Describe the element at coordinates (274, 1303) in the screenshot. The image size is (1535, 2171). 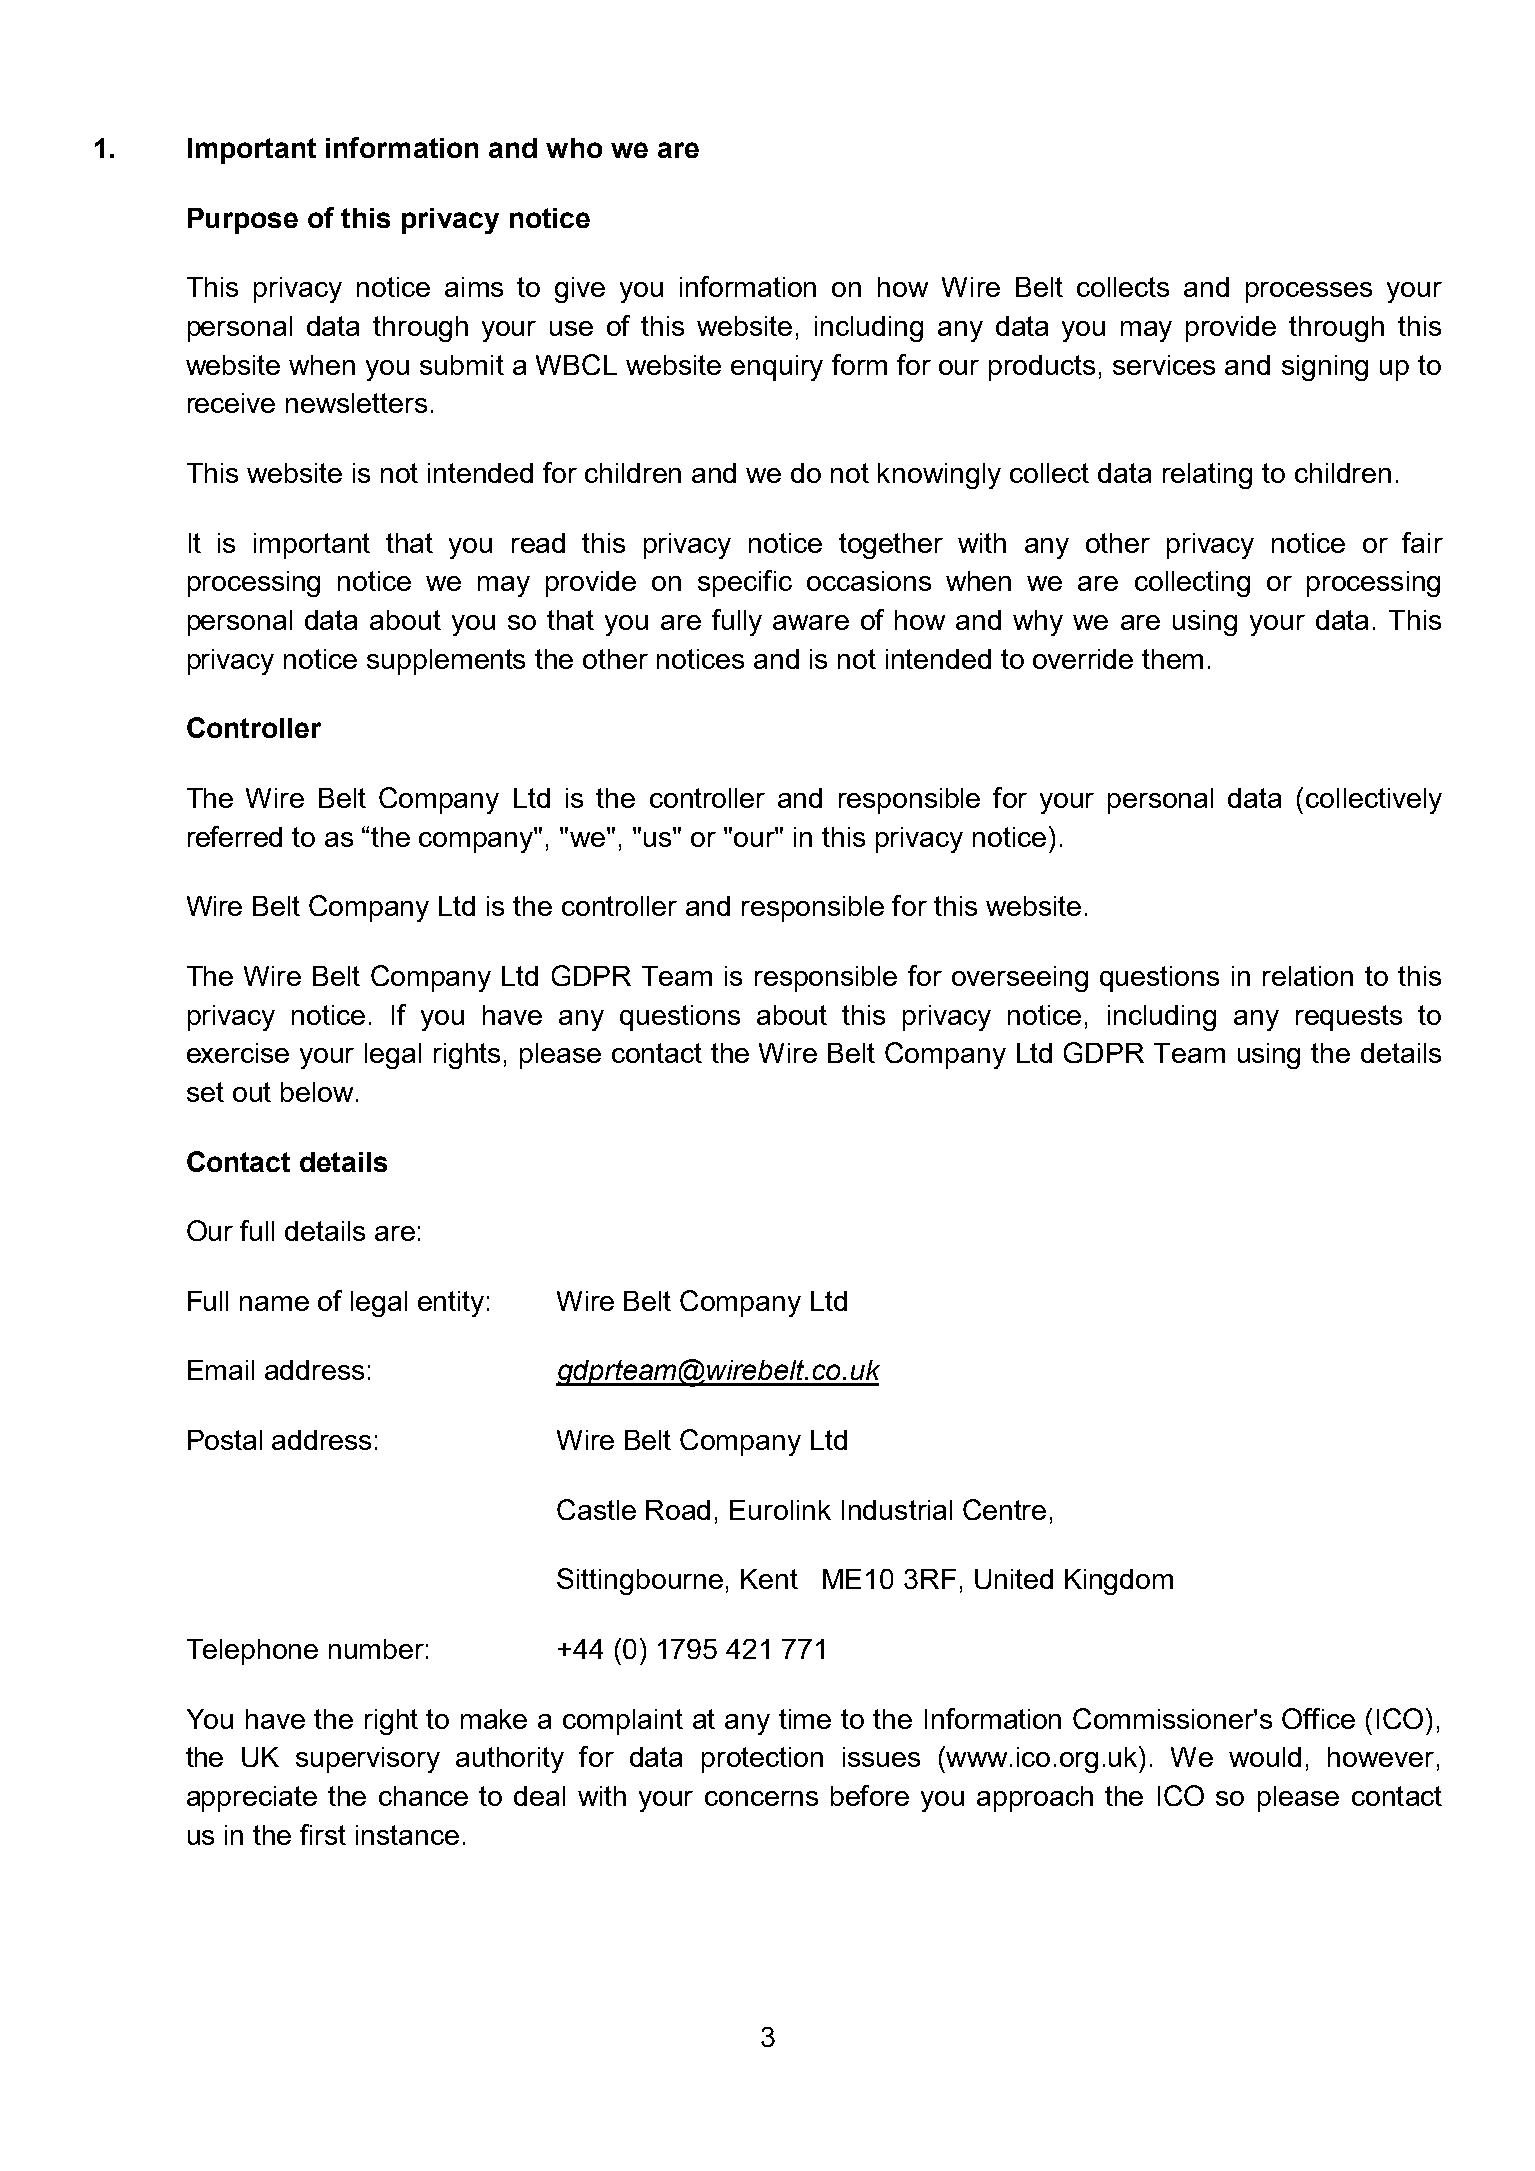
I see `name` at that location.
